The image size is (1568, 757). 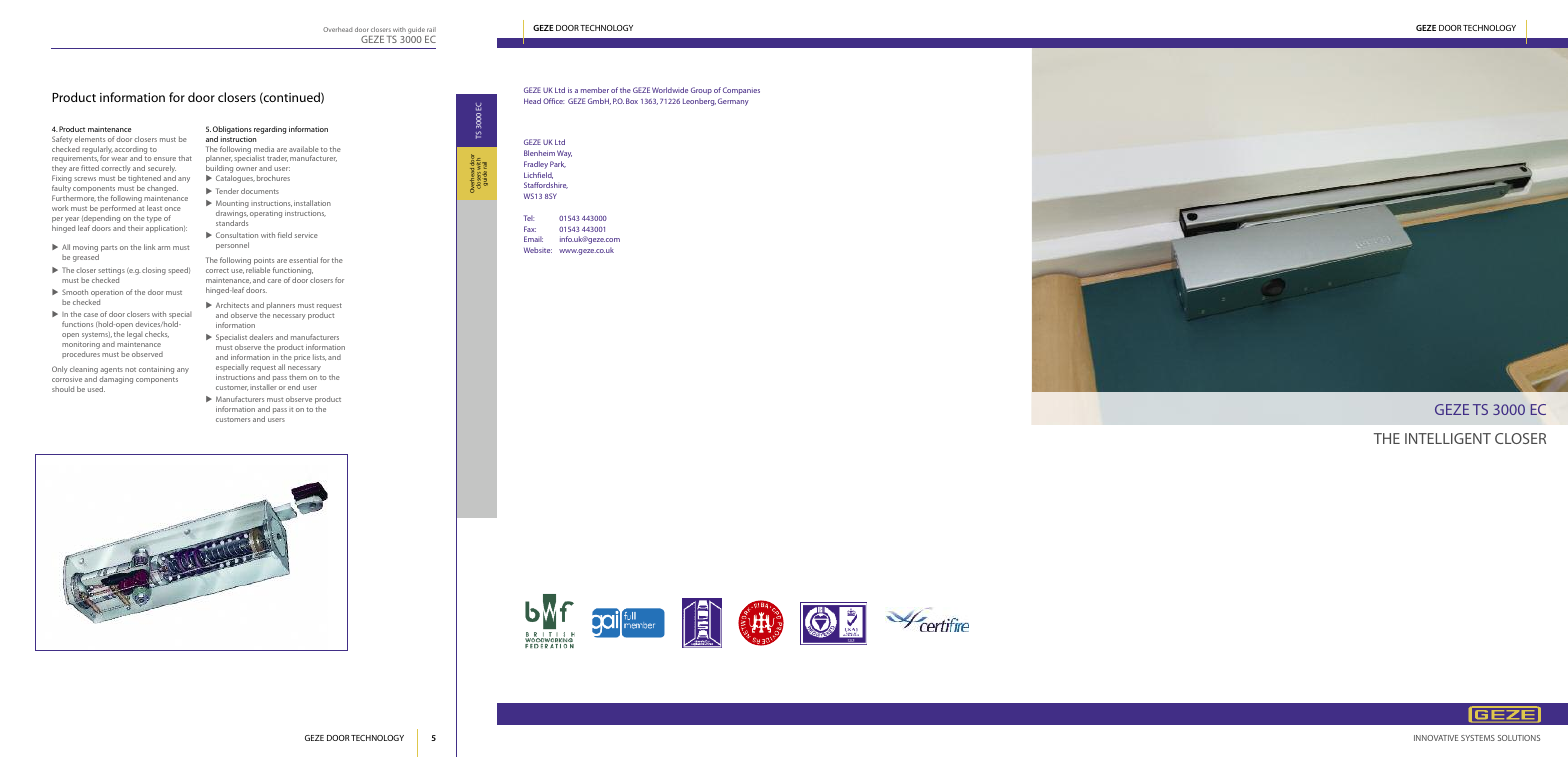 What do you see at coordinates (319, 357) in the document?
I see `lists` at bounding box center [319, 357].
